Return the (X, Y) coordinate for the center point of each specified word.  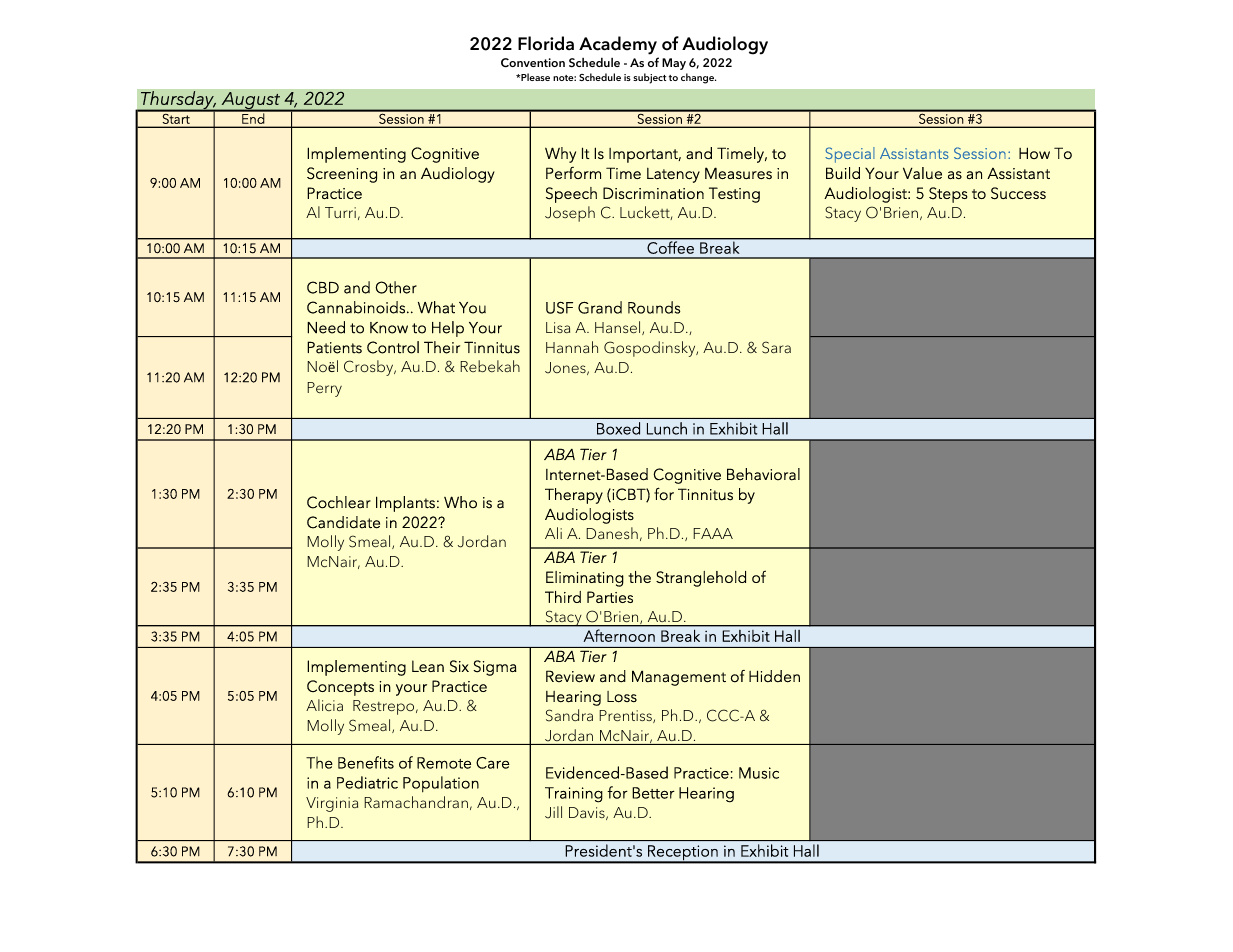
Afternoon (619, 635)
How (1034, 153)
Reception (683, 854)
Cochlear (339, 502)
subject (649, 78)
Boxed (618, 428)
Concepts (340, 688)
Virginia (332, 804)
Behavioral (763, 474)
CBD (323, 287)
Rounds (654, 307)
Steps (948, 195)
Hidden (774, 676)
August (250, 101)
